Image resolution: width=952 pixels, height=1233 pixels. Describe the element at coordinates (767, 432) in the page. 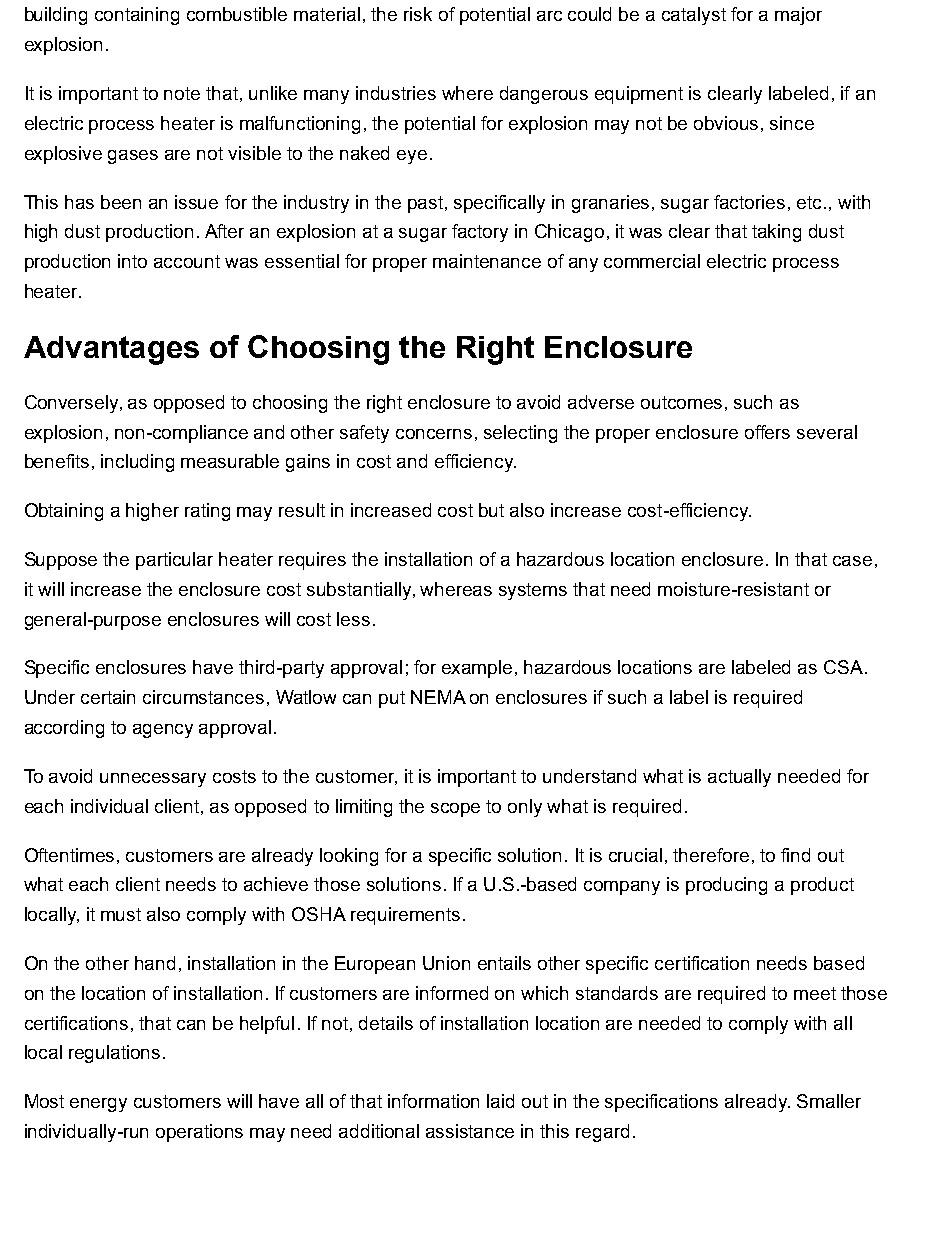

I see `offers` at that location.
